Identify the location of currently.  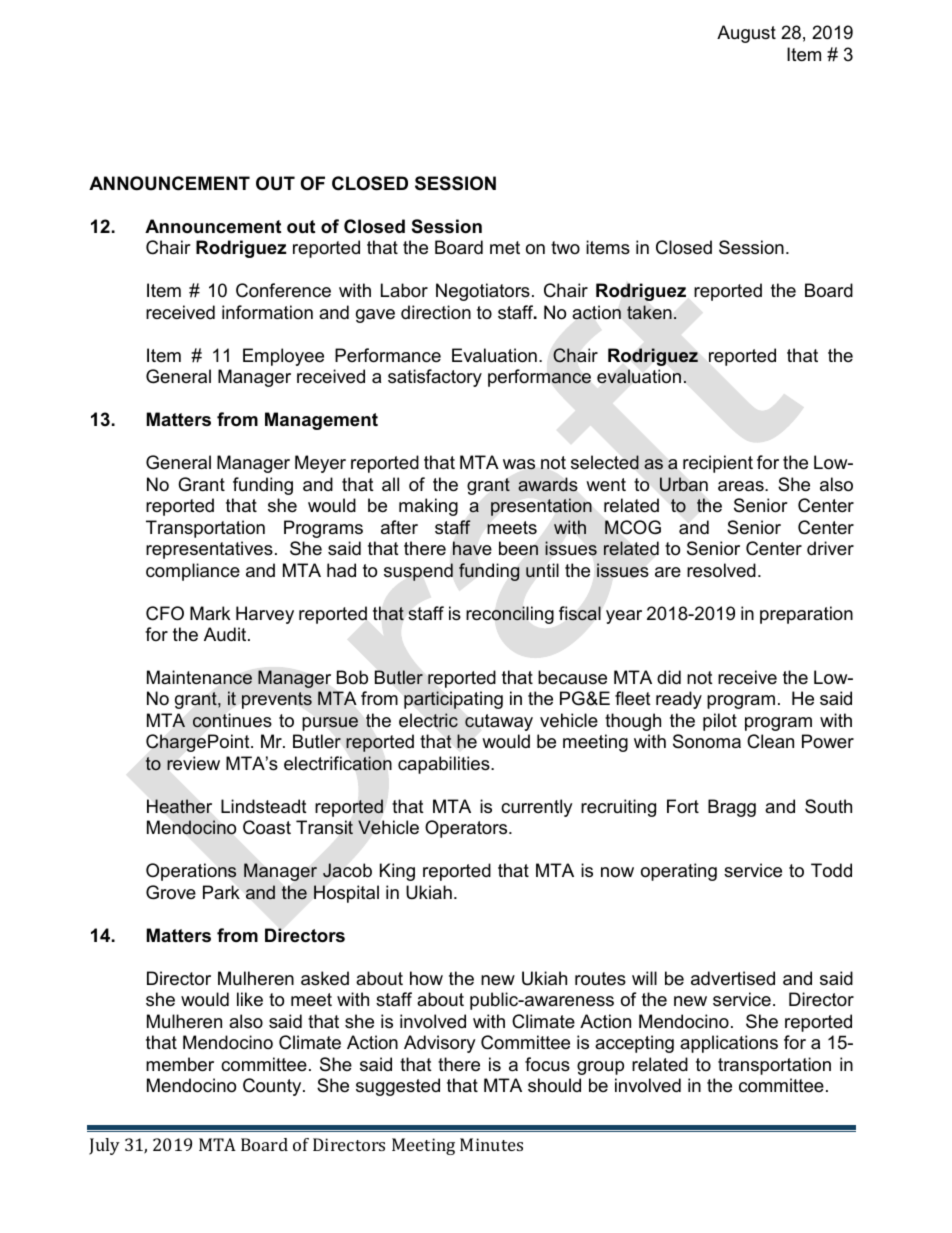
(537, 808).
